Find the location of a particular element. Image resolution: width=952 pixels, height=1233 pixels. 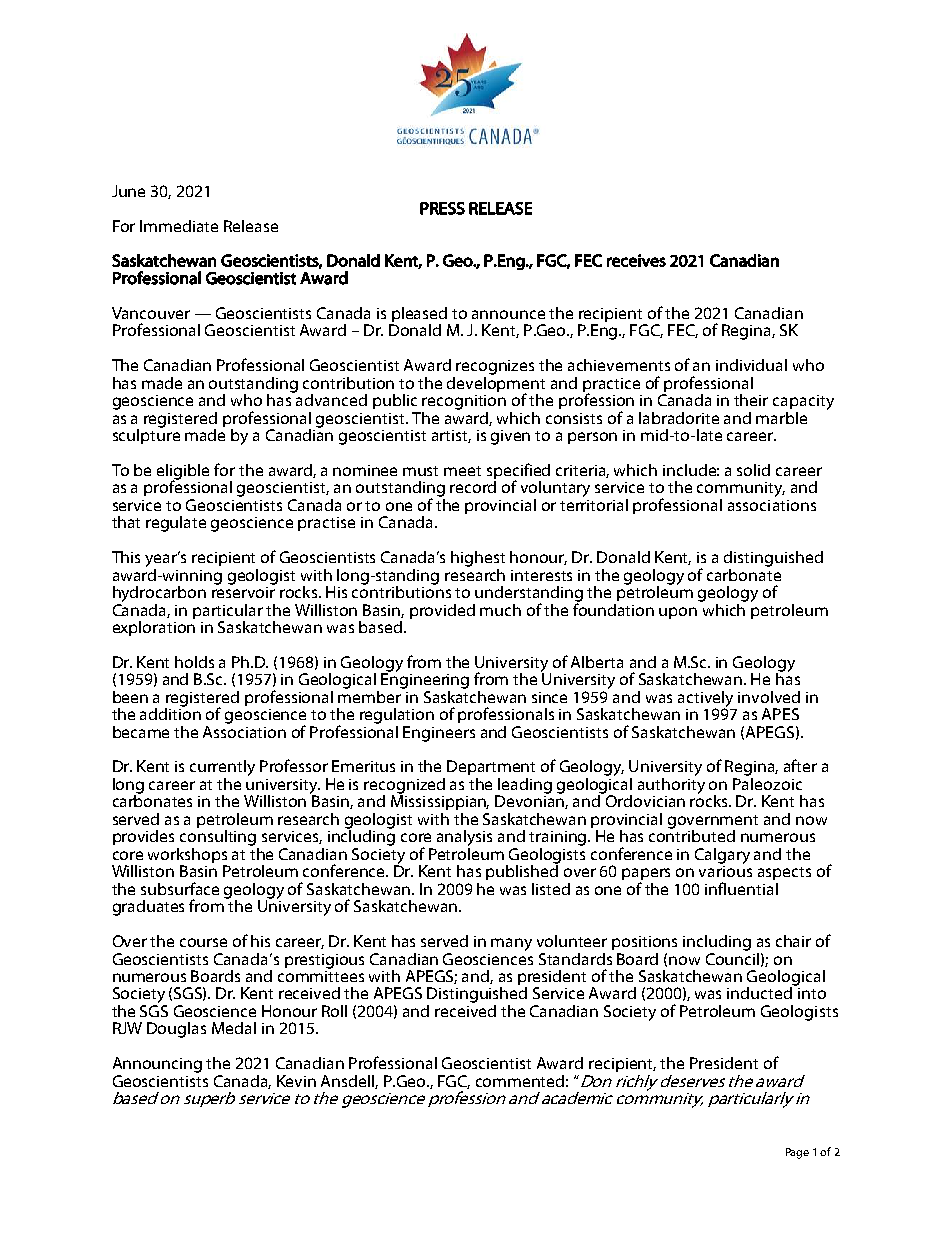

artist is located at coordinates (451, 436).
